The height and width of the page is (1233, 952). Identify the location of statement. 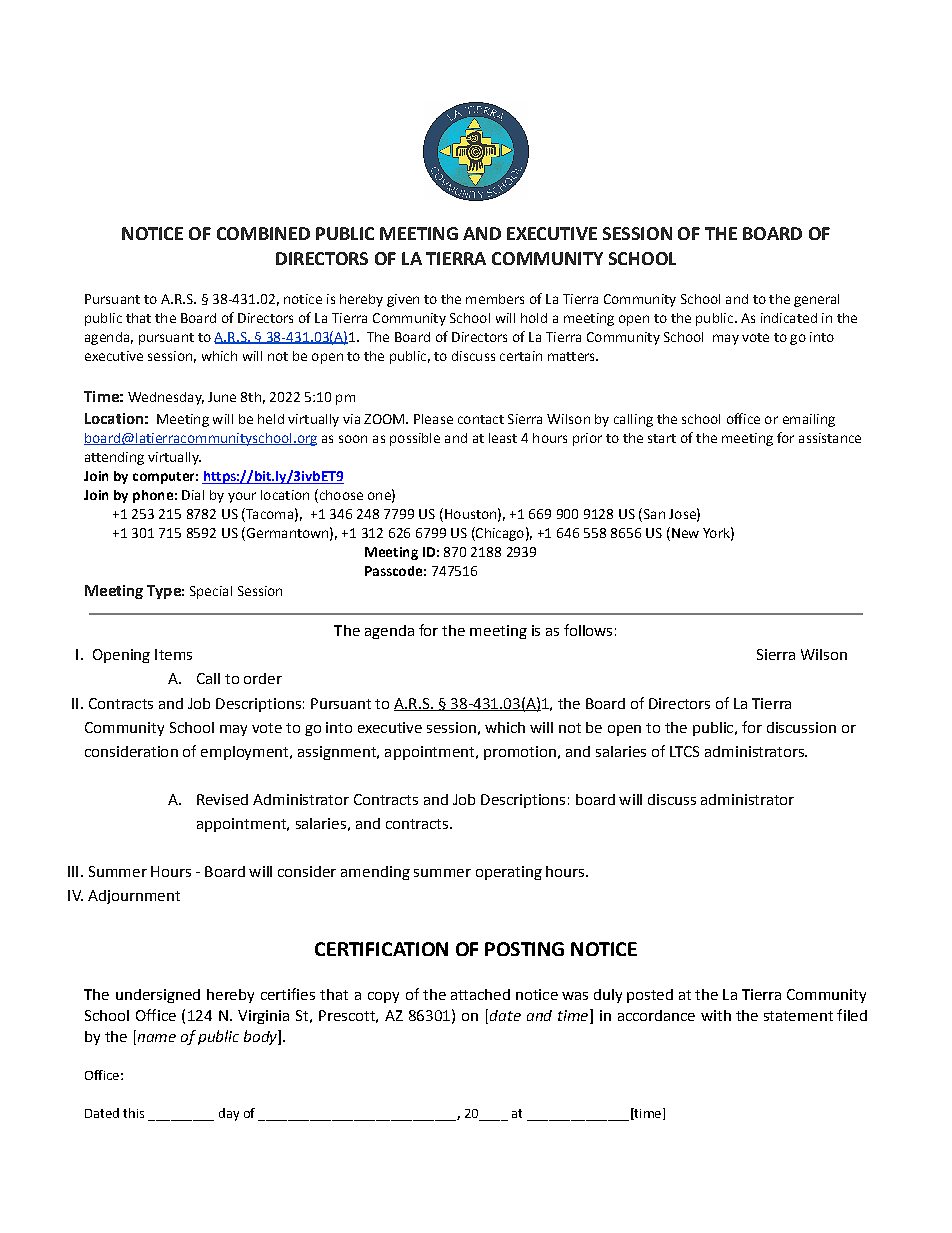
(798, 1016).
